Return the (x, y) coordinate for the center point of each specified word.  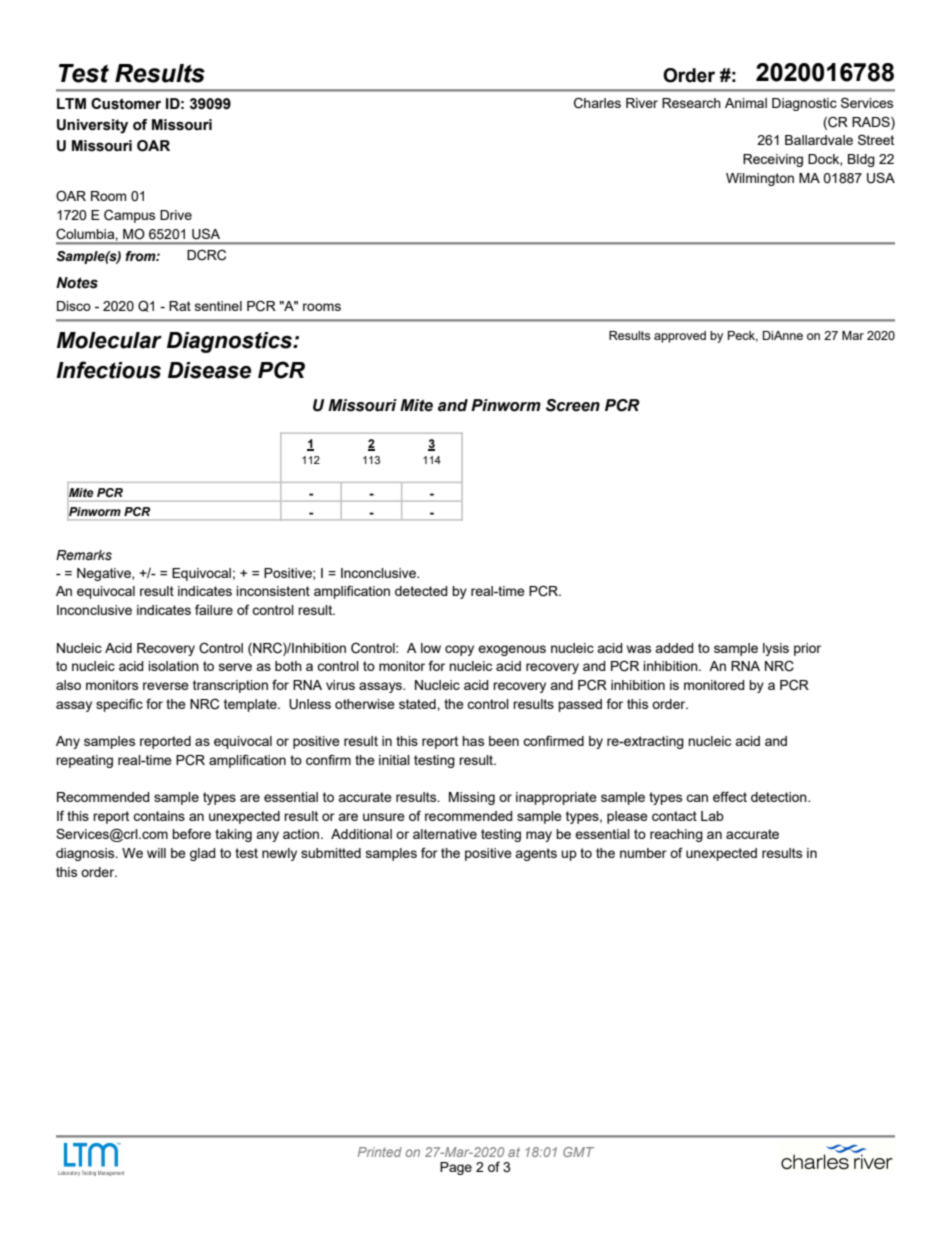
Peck (743, 336)
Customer (126, 104)
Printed (380, 1152)
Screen (573, 405)
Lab (712, 816)
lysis (776, 649)
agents (536, 854)
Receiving (773, 160)
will (156, 853)
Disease (209, 370)
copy (459, 650)
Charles (597, 103)
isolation (173, 666)
